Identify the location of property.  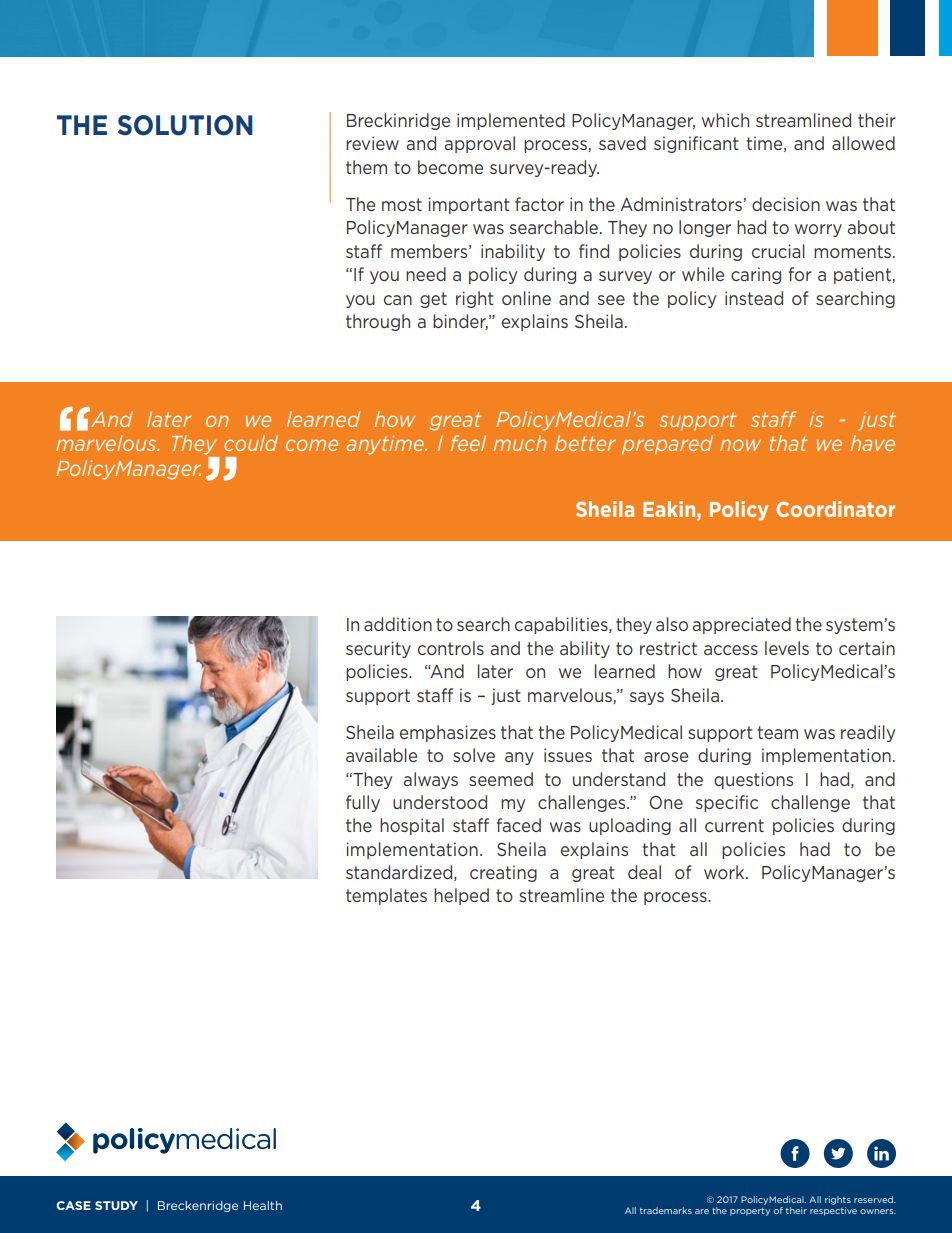
(750, 1212).
